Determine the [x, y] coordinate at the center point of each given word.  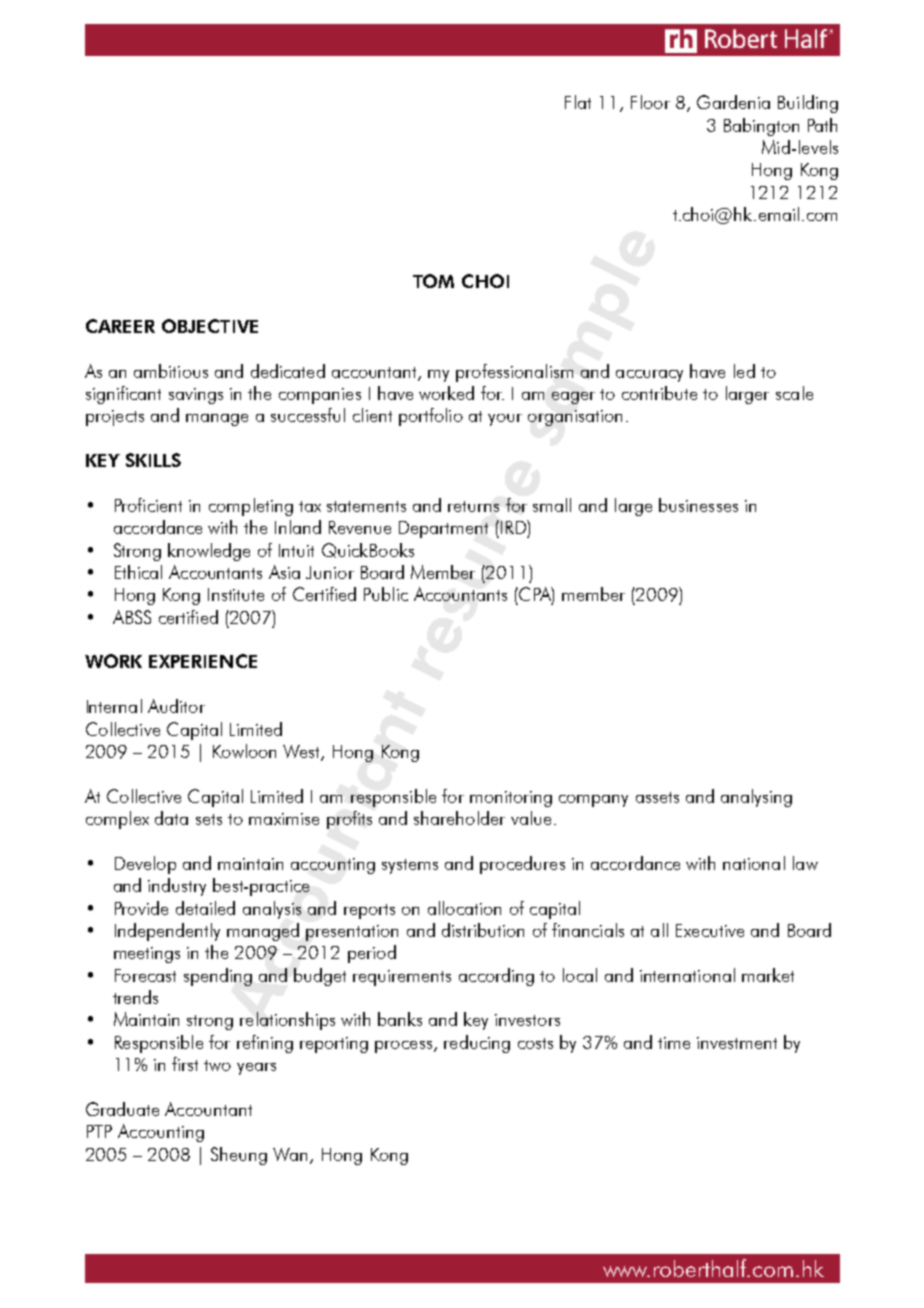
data [171, 818]
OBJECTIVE [210, 326]
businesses [698, 505]
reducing [477, 1044]
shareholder [459, 818]
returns [473, 506]
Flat [578, 102]
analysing [756, 798]
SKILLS [153, 460]
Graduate [122, 1109]
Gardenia [733, 102]
